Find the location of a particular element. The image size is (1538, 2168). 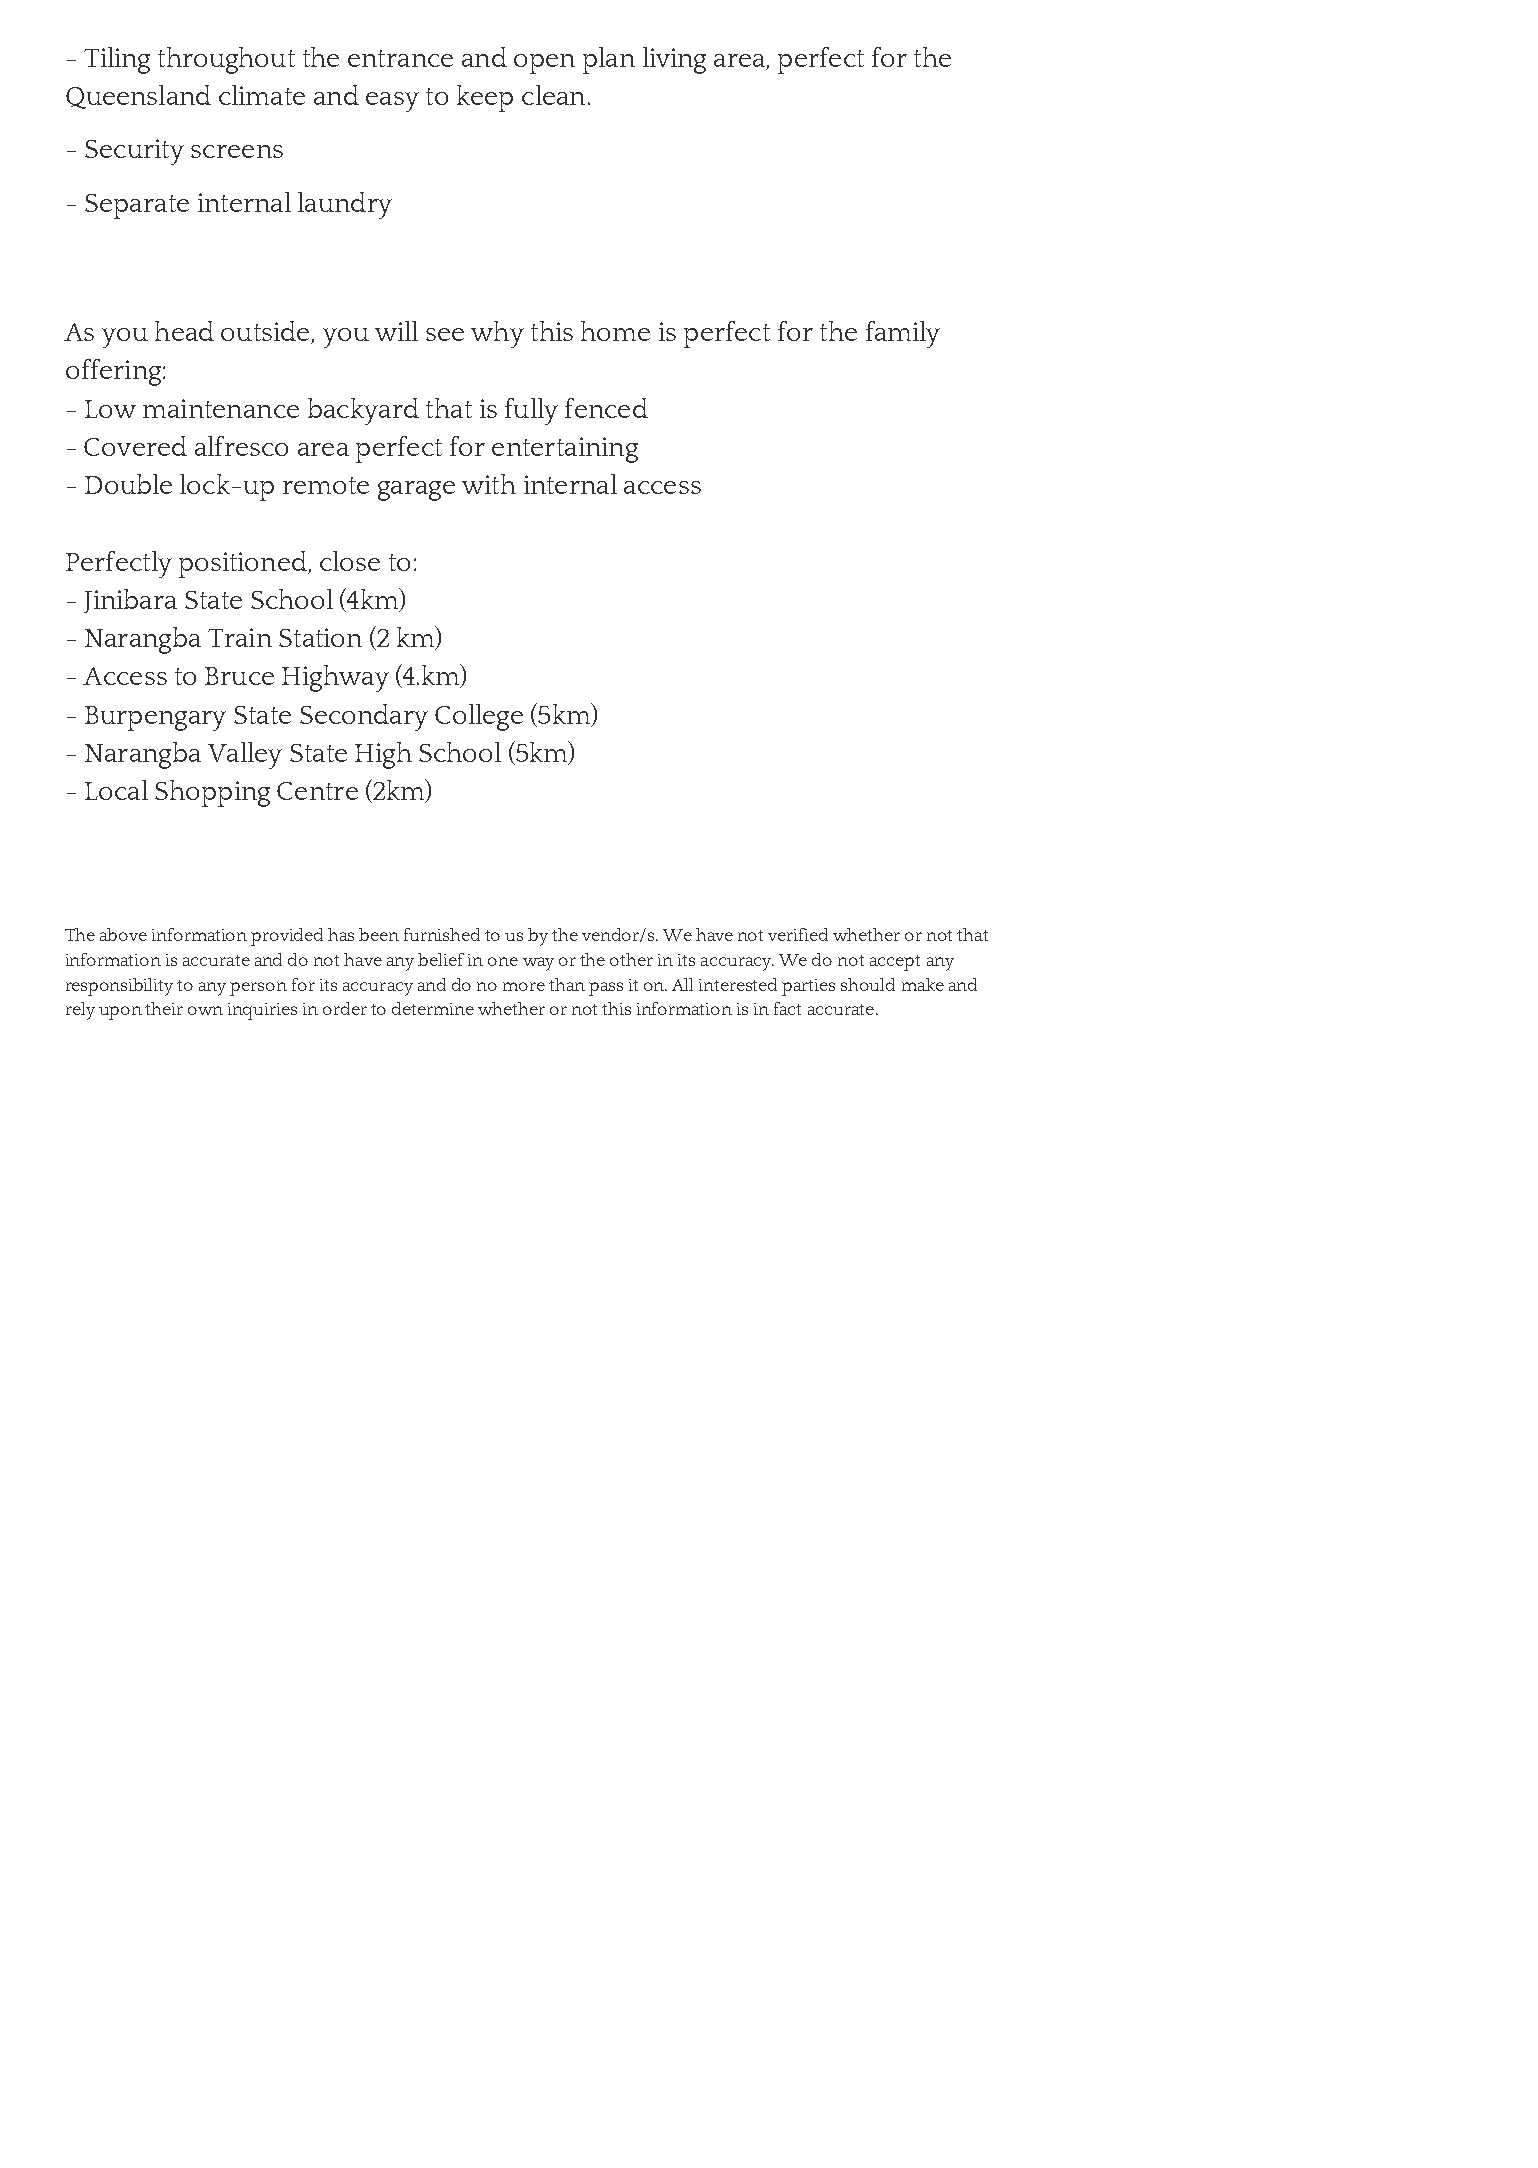

entertaining is located at coordinates (565, 450).
